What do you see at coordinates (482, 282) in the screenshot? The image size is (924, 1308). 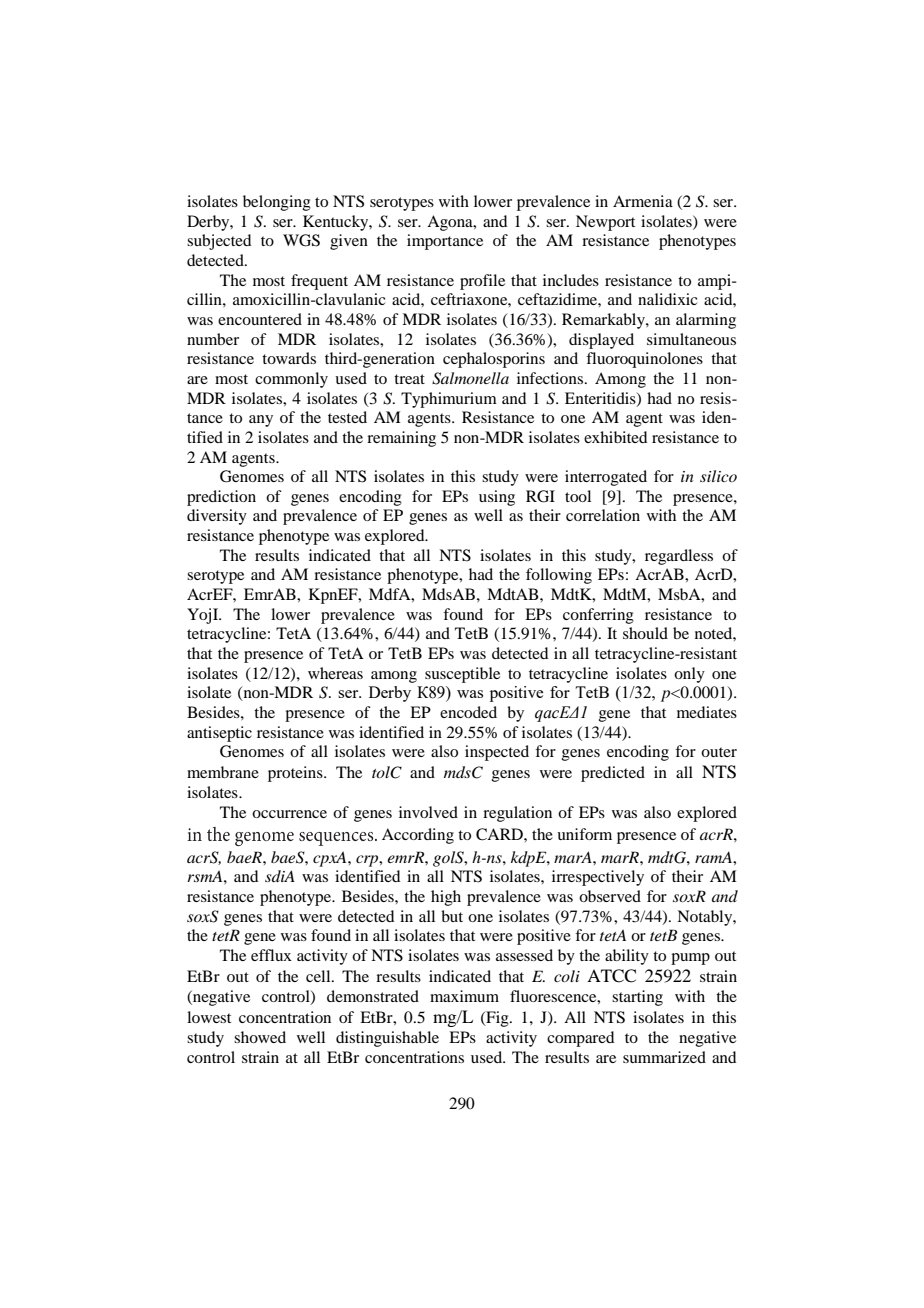 I see `profile` at bounding box center [482, 282].
